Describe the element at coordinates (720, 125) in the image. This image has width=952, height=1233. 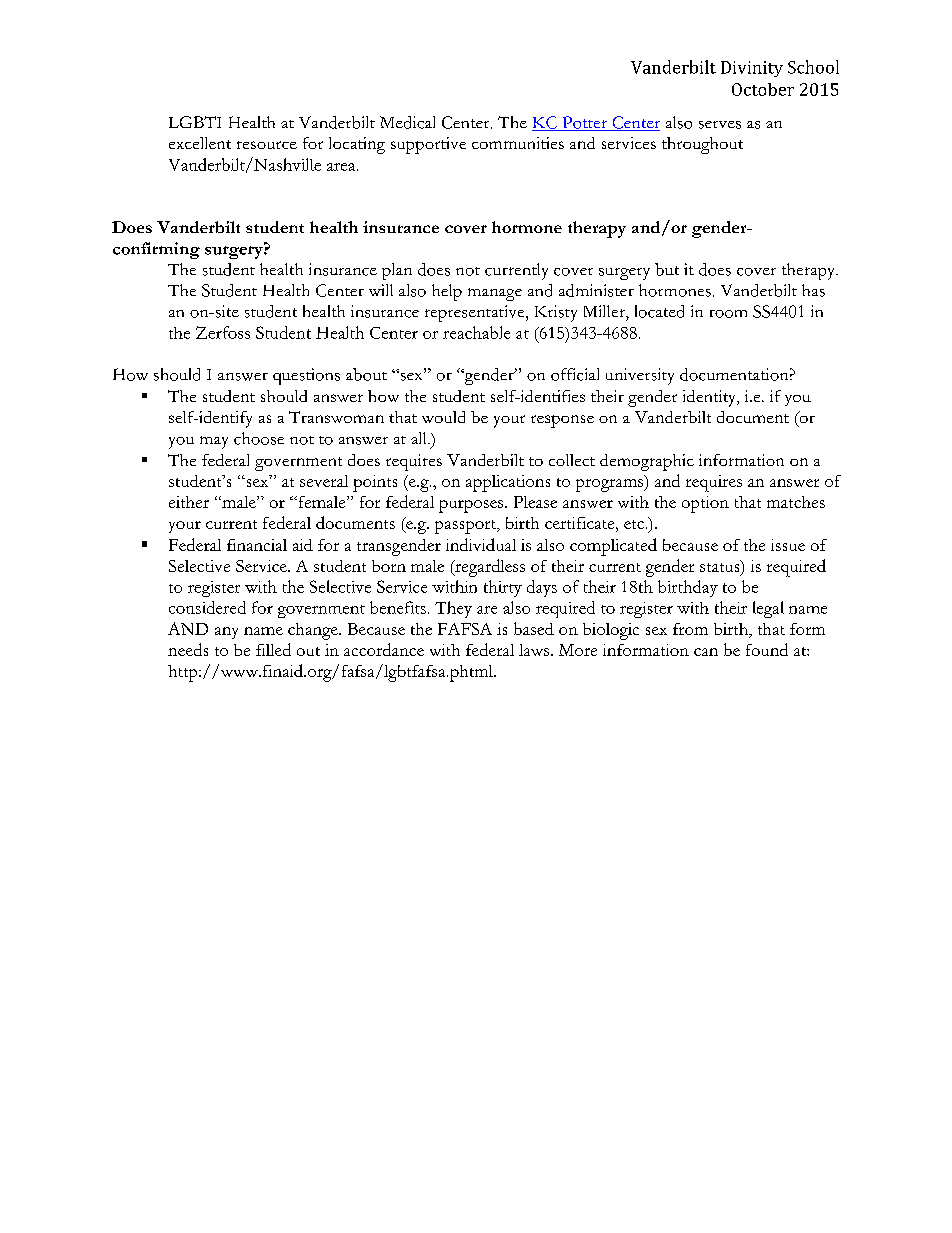
I see `serves` at that location.
